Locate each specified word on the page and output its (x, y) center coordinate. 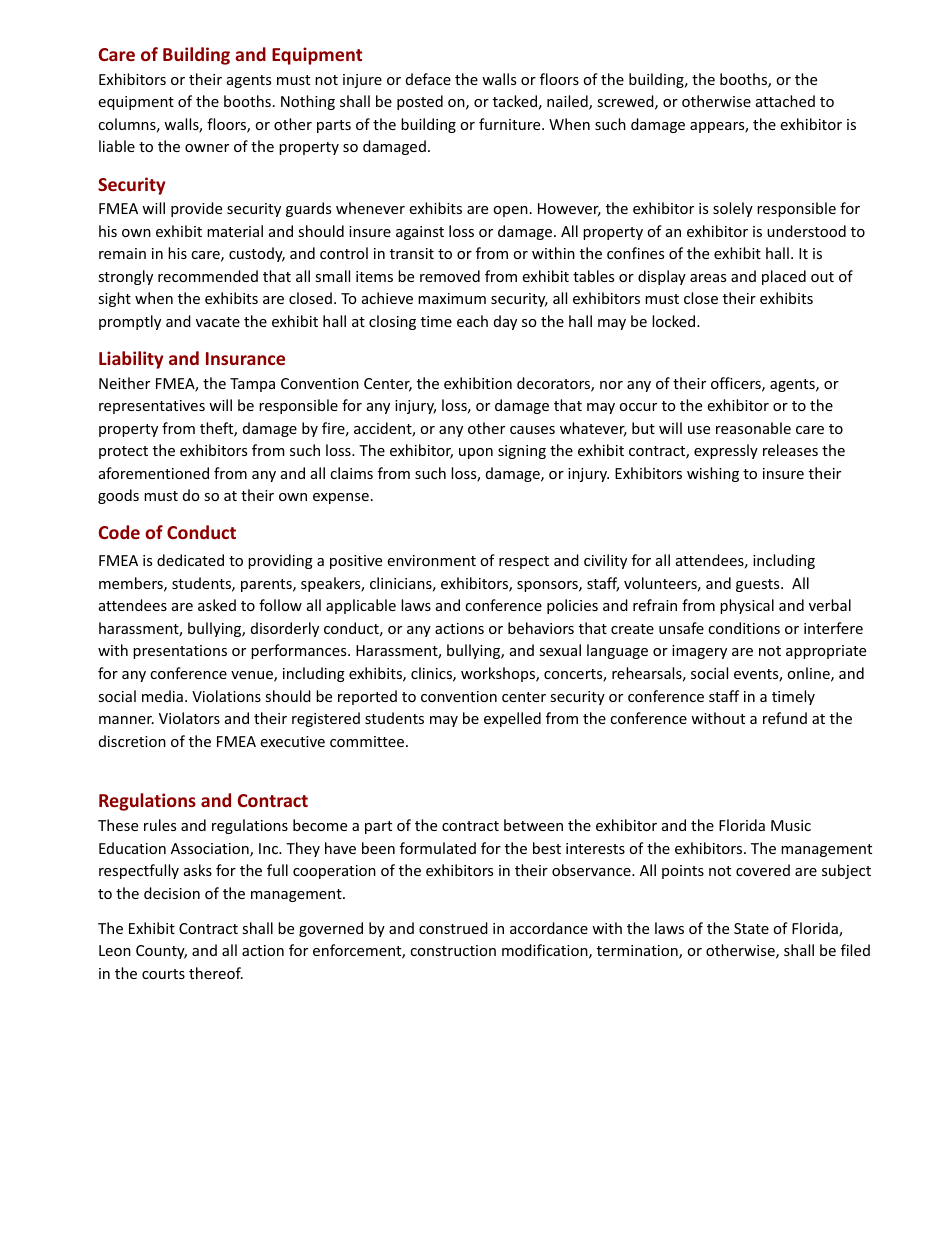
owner (207, 148)
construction (453, 950)
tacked (515, 101)
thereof (216, 973)
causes (532, 430)
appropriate (826, 652)
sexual (560, 650)
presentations (180, 652)
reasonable (753, 428)
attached (785, 101)
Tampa (252, 385)
